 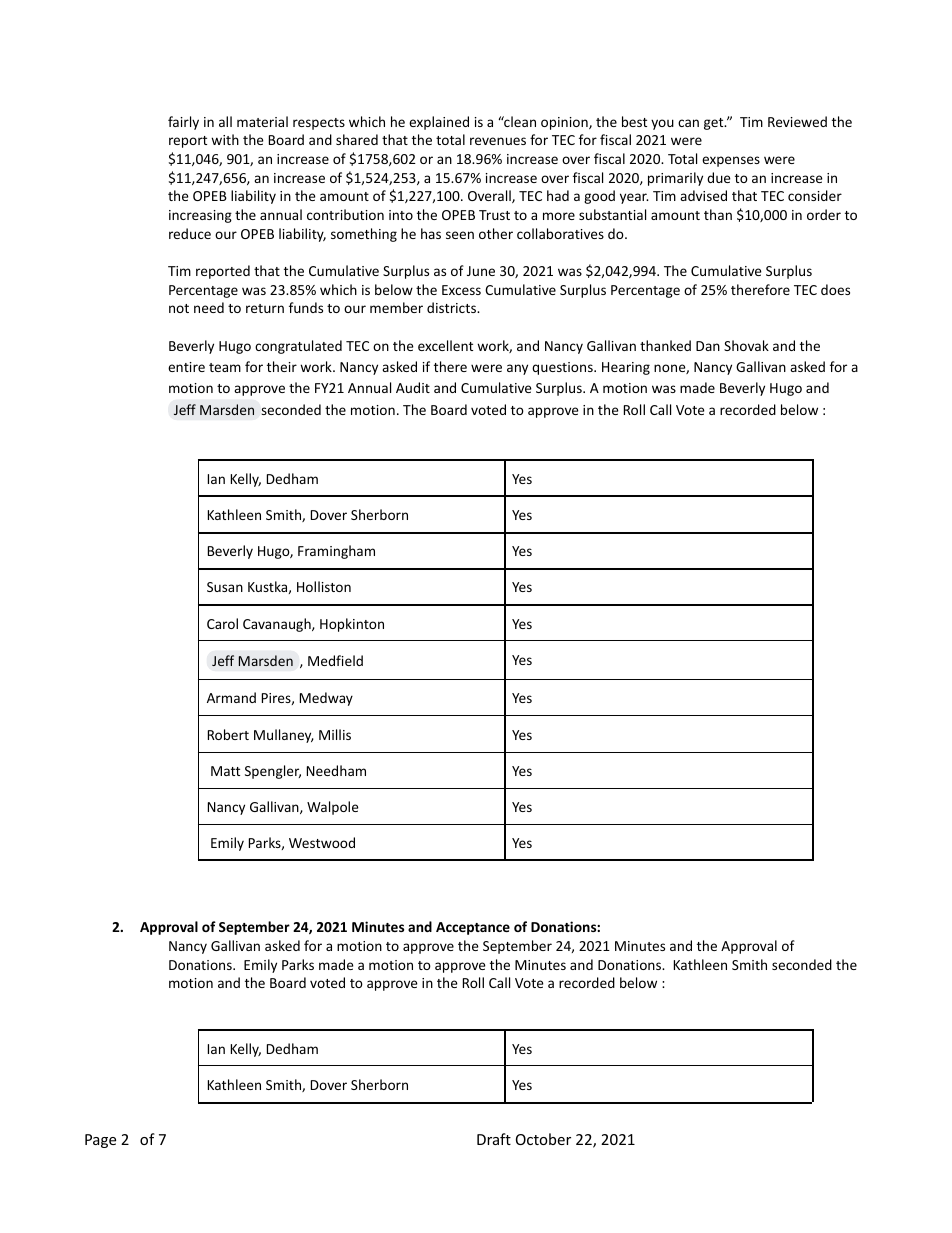 I want to click on Robert, so click(x=228, y=734).
